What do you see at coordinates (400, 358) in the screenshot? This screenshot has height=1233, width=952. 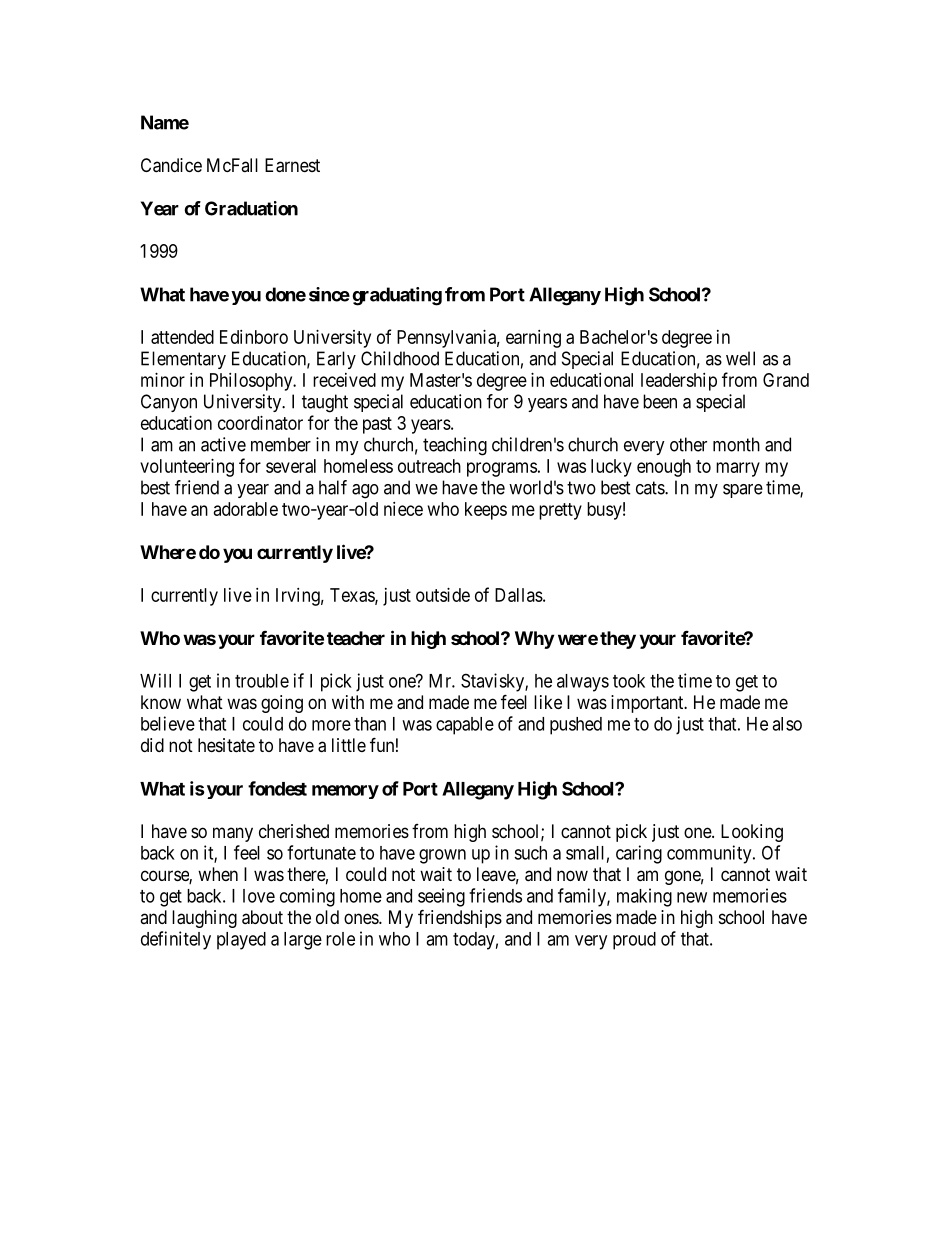 I see `Childhood` at bounding box center [400, 358].
